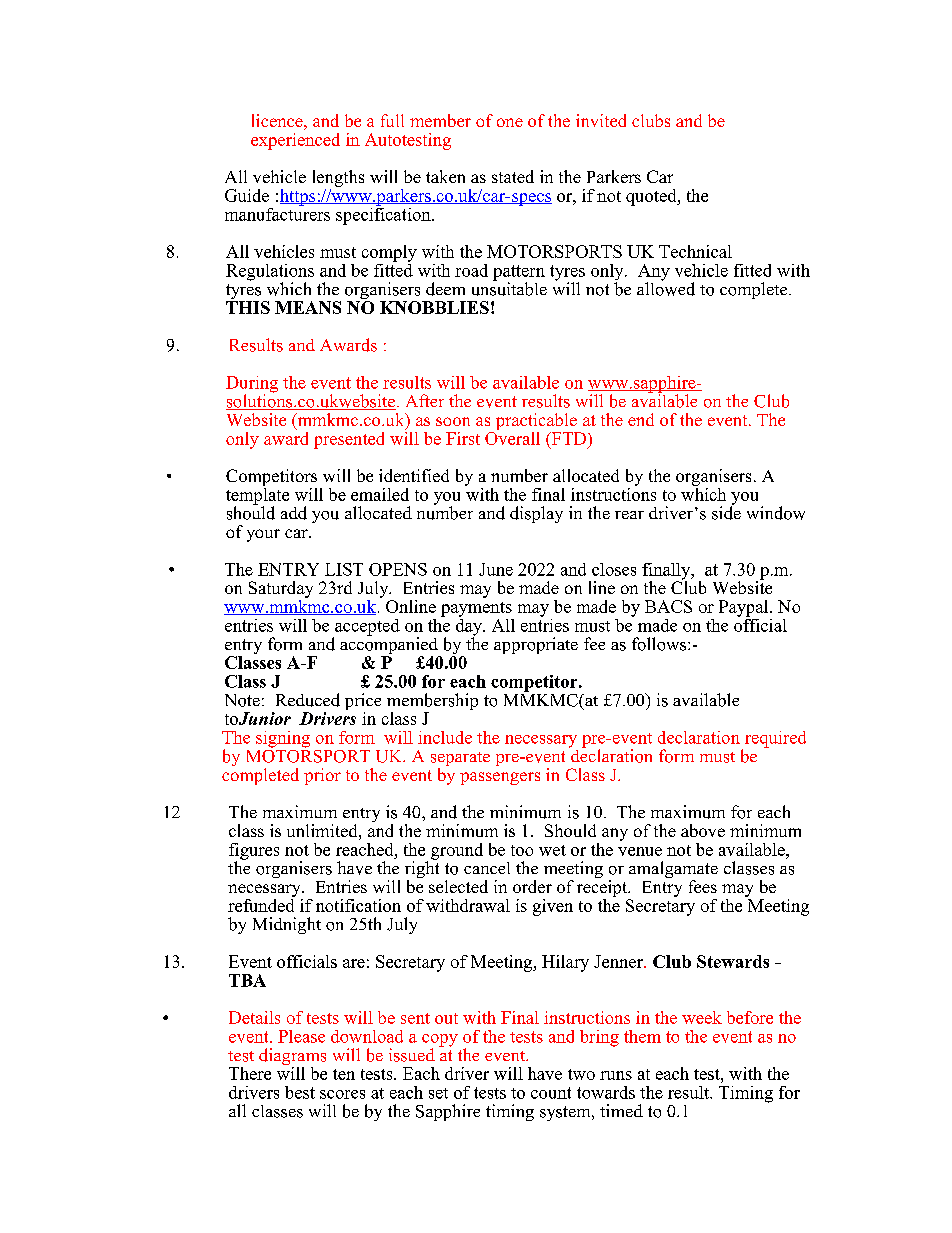 This document has height=1233, width=952. What do you see at coordinates (295, 141) in the document?
I see `experienced` at bounding box center [295, 141].
